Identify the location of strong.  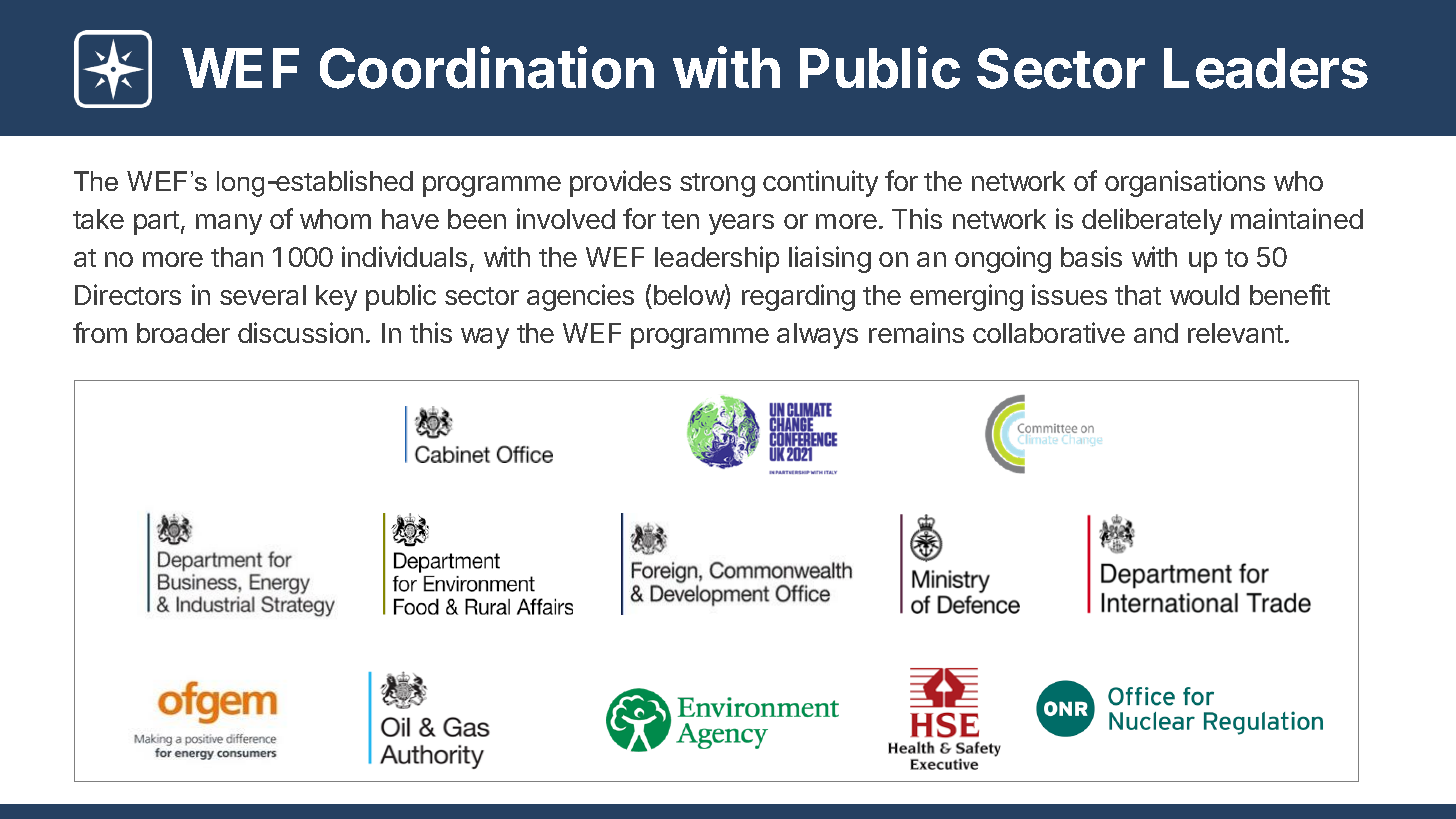
(717, 185).
